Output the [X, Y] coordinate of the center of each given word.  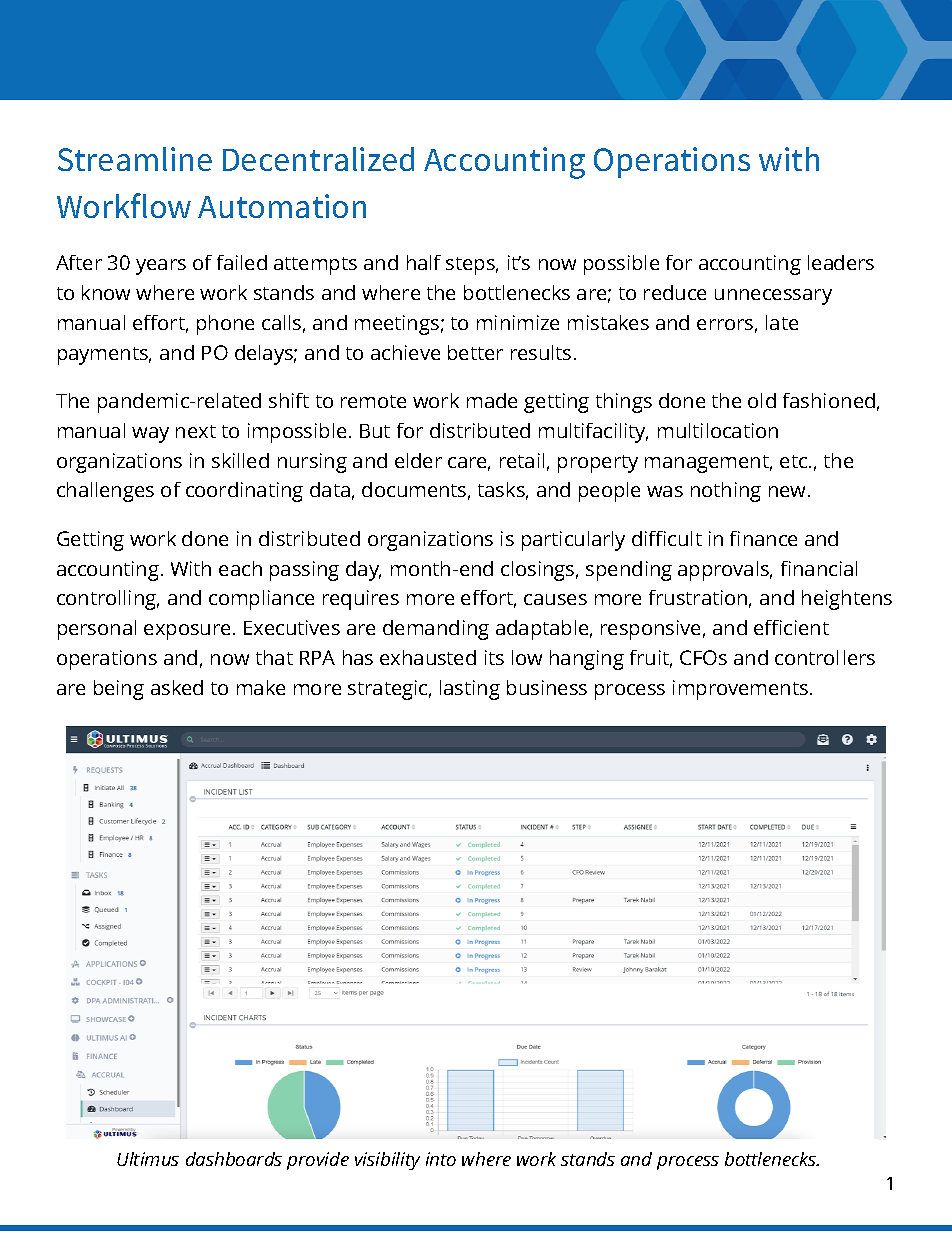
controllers [825, 657]
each [240, 568]
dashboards [234, 1159]
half [424, 262]
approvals [725, 571]
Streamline [135, 159]
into [441, 1159]
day [363, 571]
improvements [740, 690]
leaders [841, 262]
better [475, 352]
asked [177, 687]
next [196, 431]
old [762, 400]
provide [318, 1161]
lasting [470, 690]
